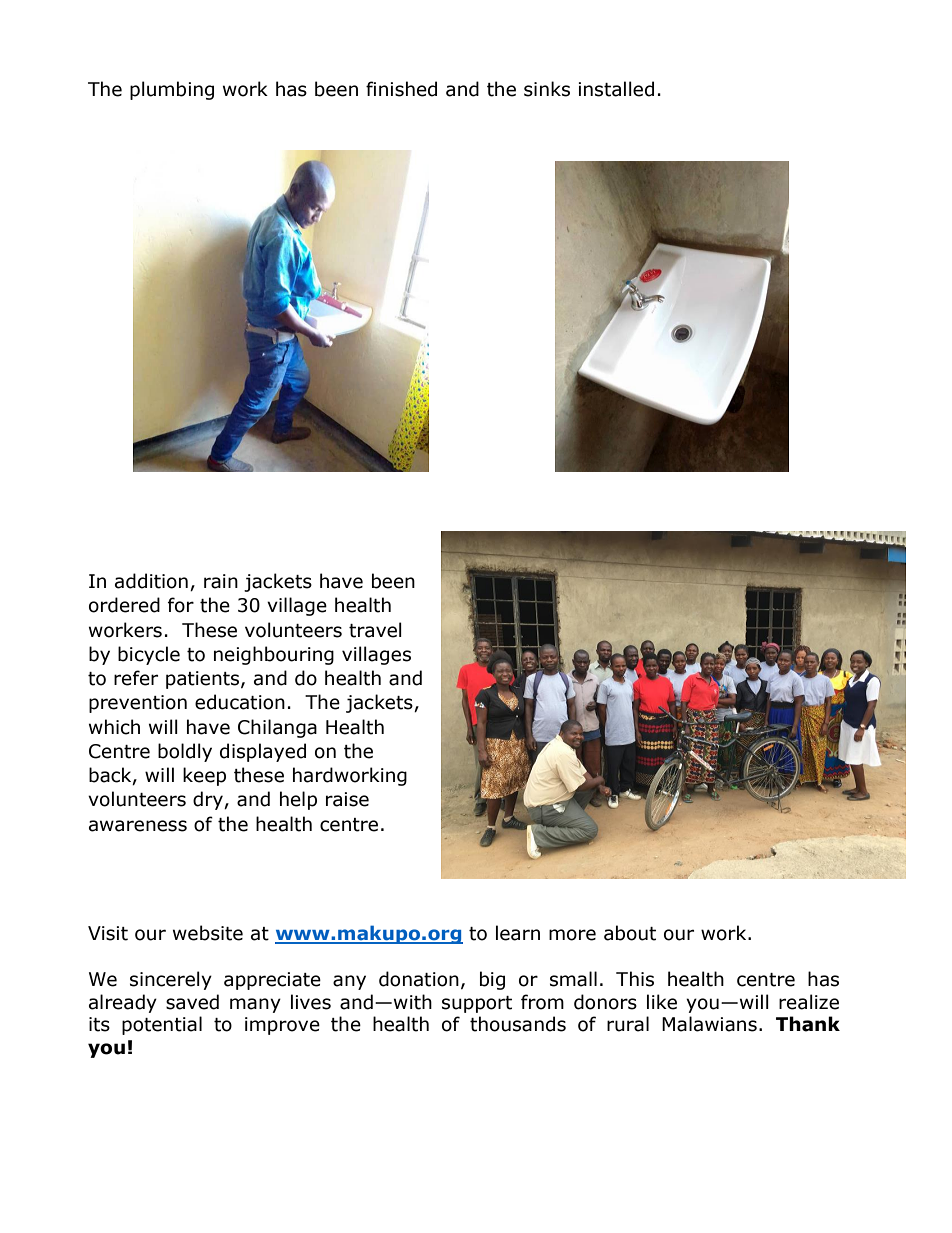 This screenshot has height=1233, width=952. Describe the element at coordinates (172, 90) in the screenshot. I see `plumbing` at that location.
